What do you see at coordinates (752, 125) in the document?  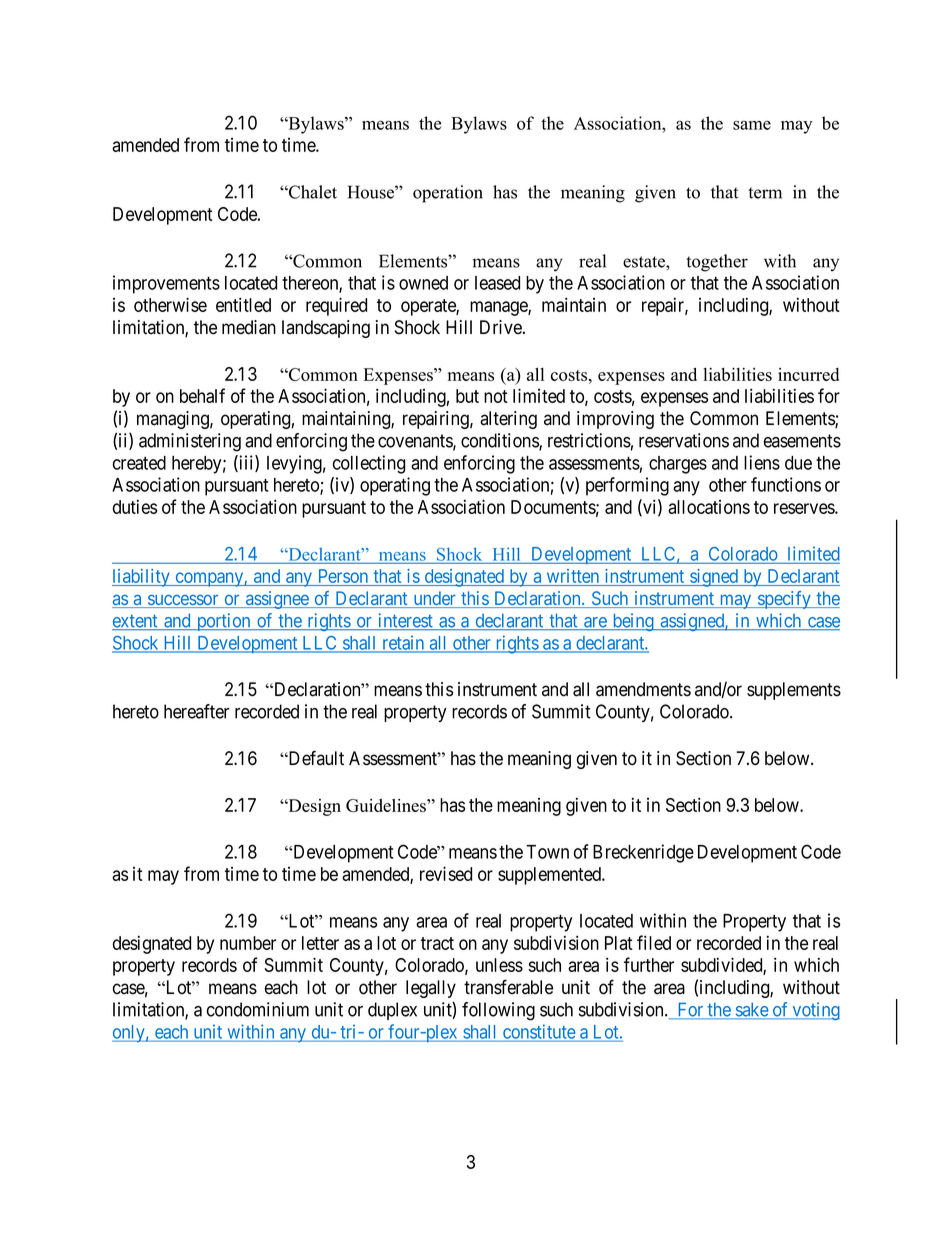 I see `same` at bounding box center [752, 125].
